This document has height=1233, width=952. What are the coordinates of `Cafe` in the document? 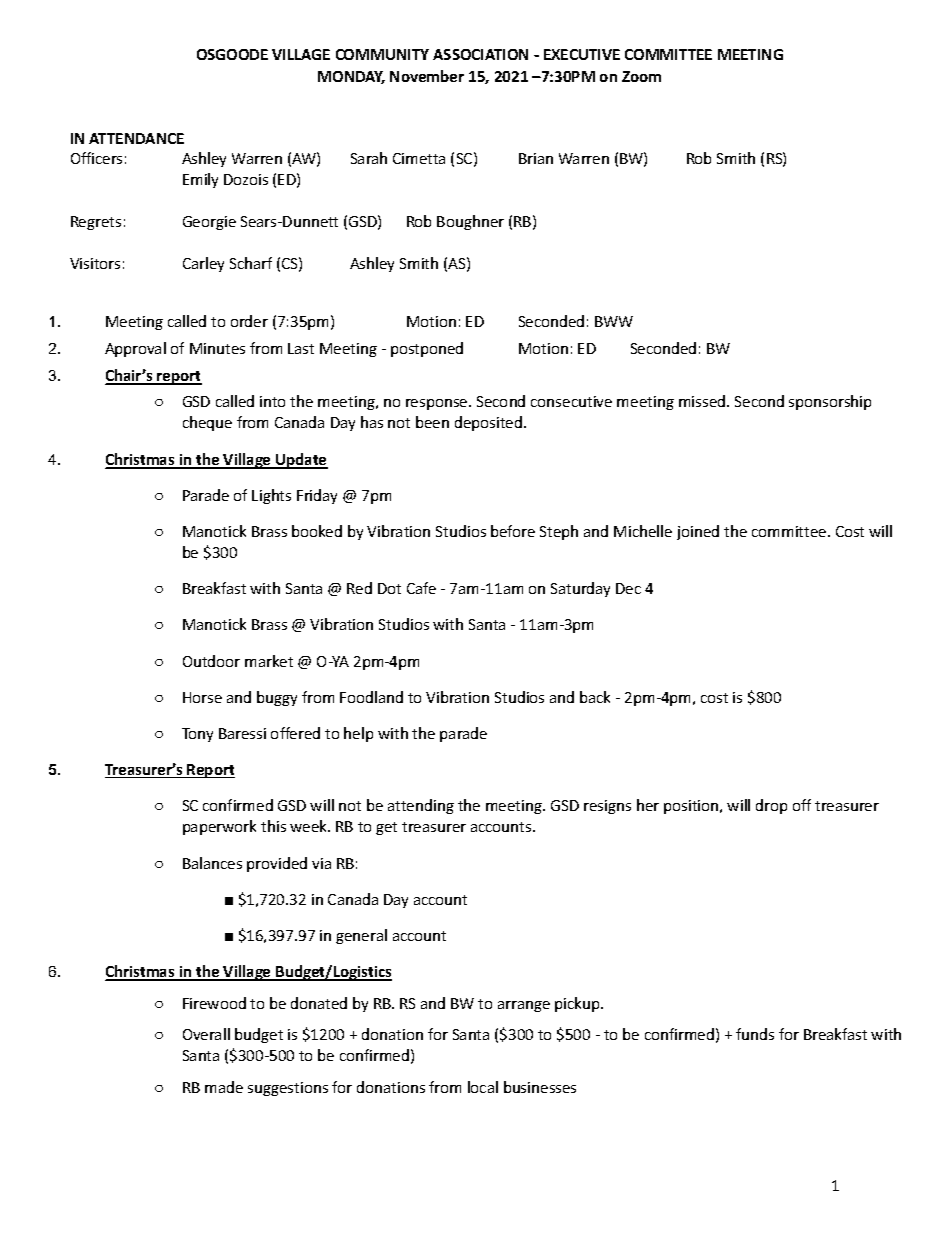 It's located at (421, 588).
